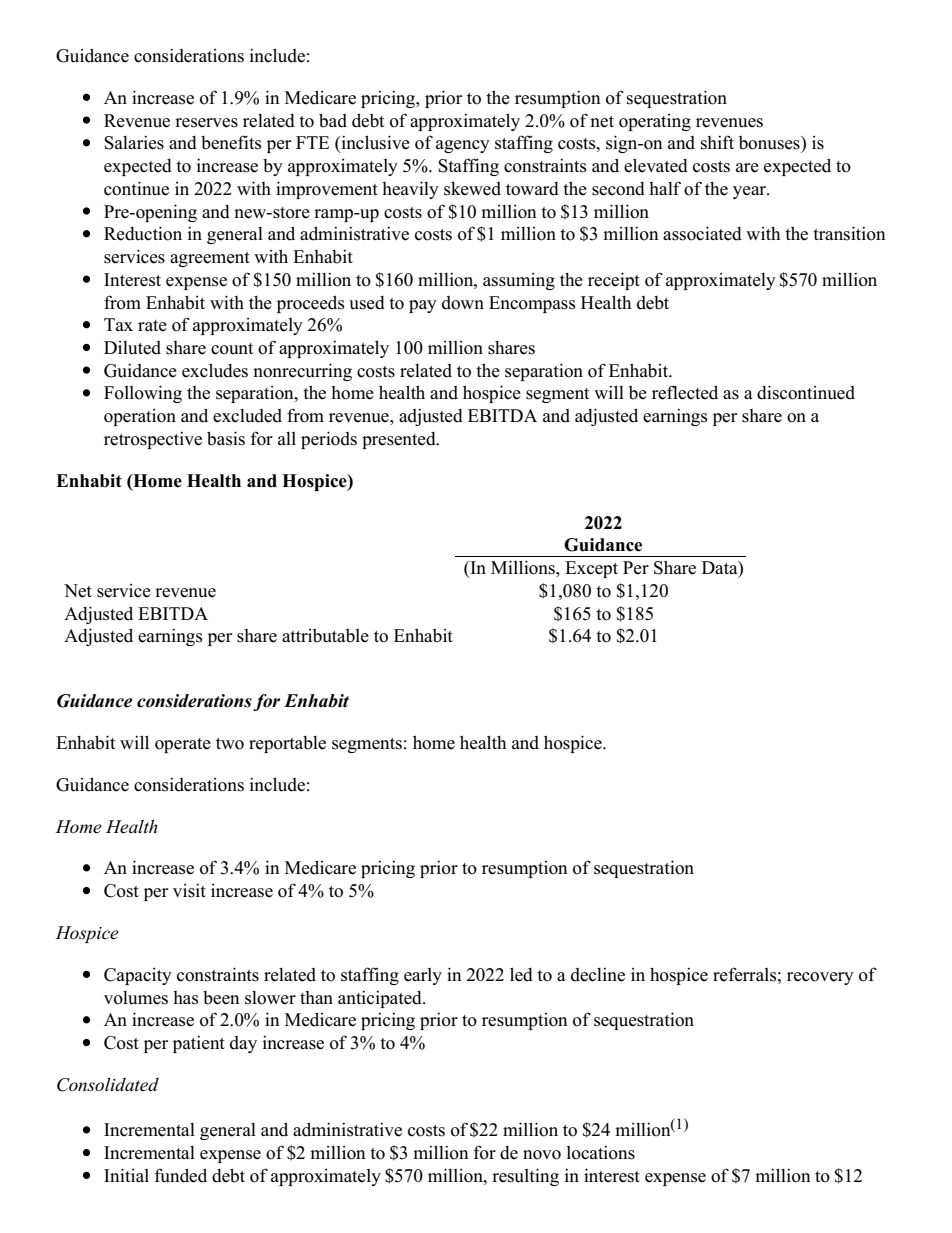 Image resolution: width=952 pixels, height=1233 pixels. I want to click on agency, so click(463, 146).
